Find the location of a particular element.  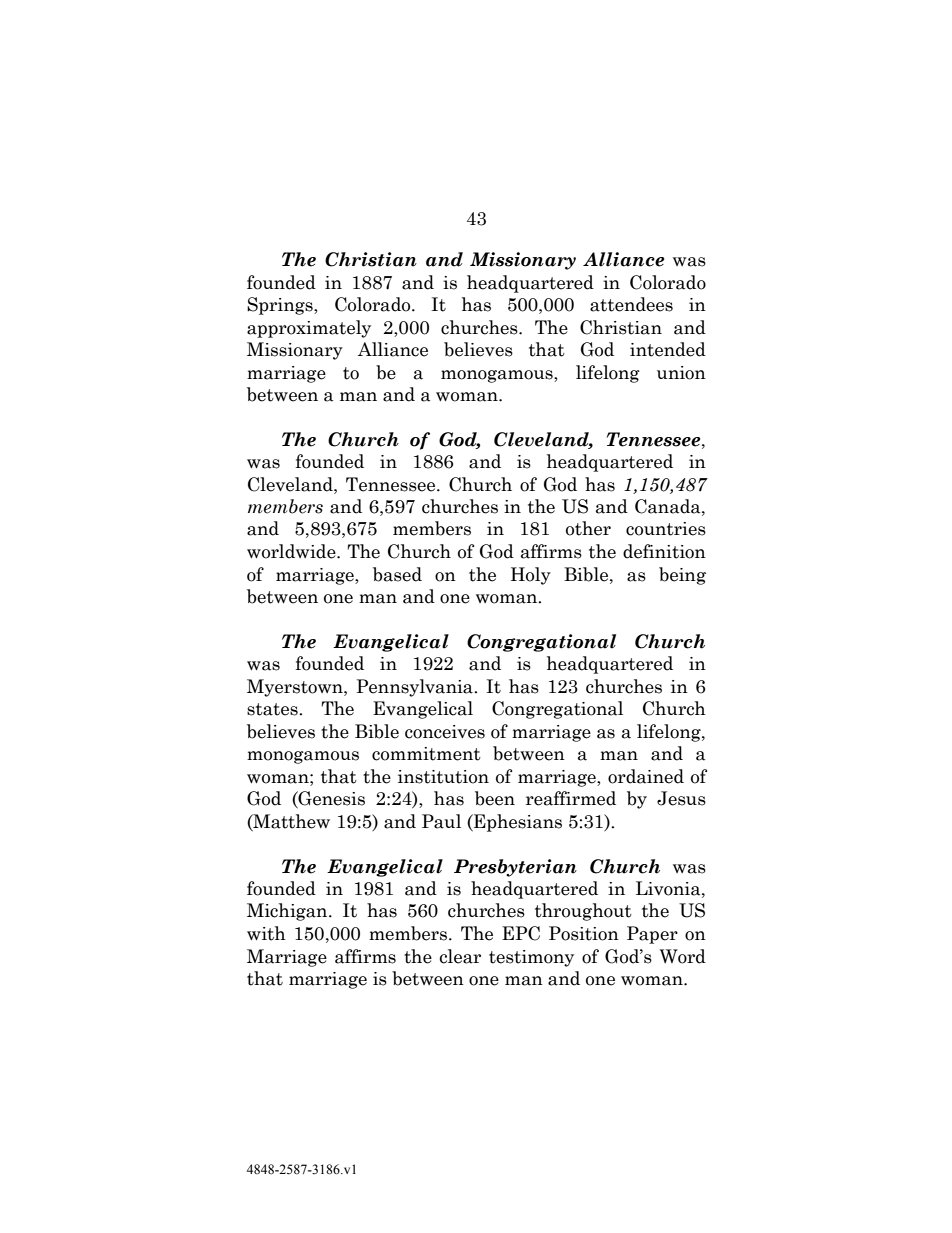

states is located at coordinates (273, 709).
